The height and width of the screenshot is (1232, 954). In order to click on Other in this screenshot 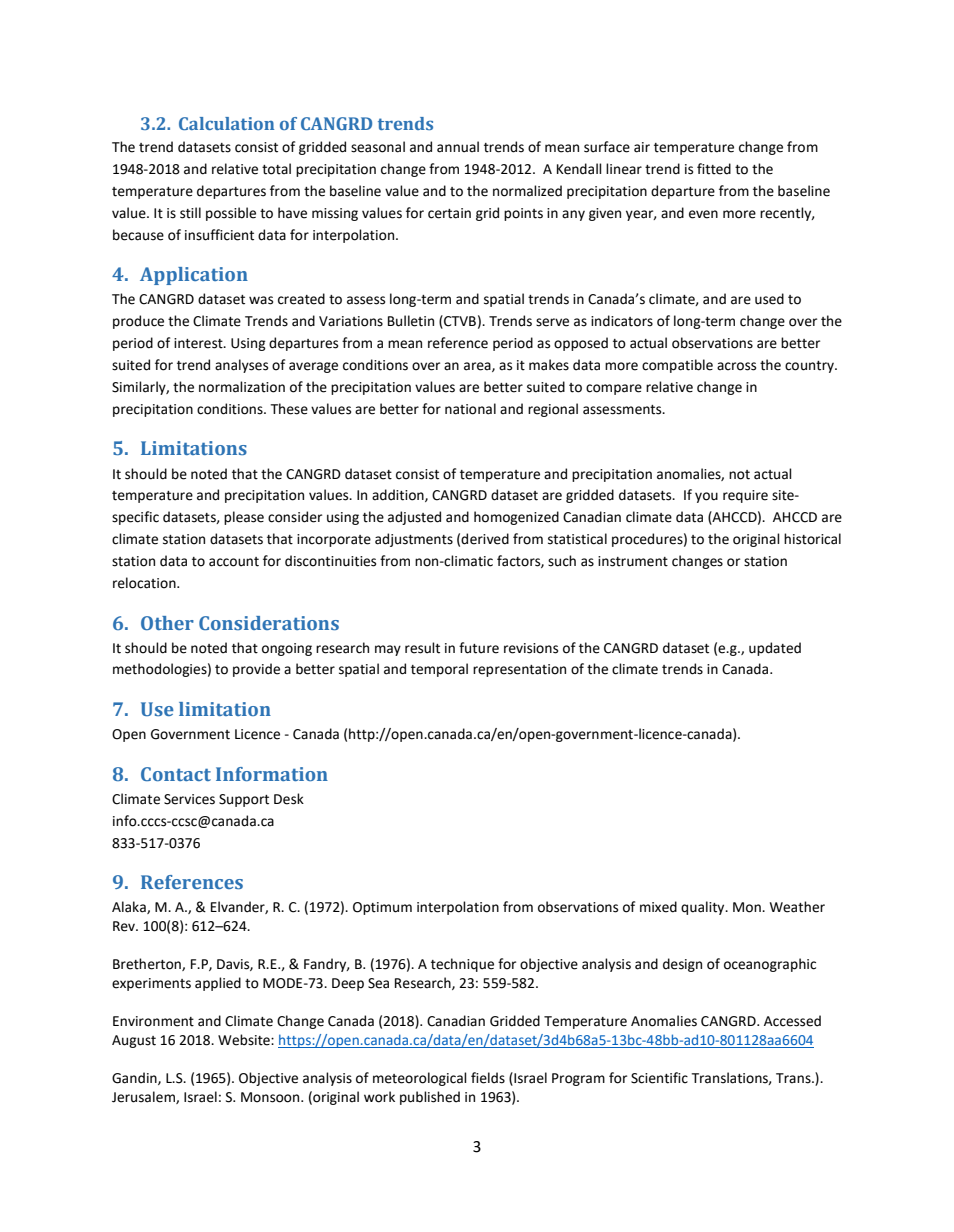, I will do `click(167, 623)`.
